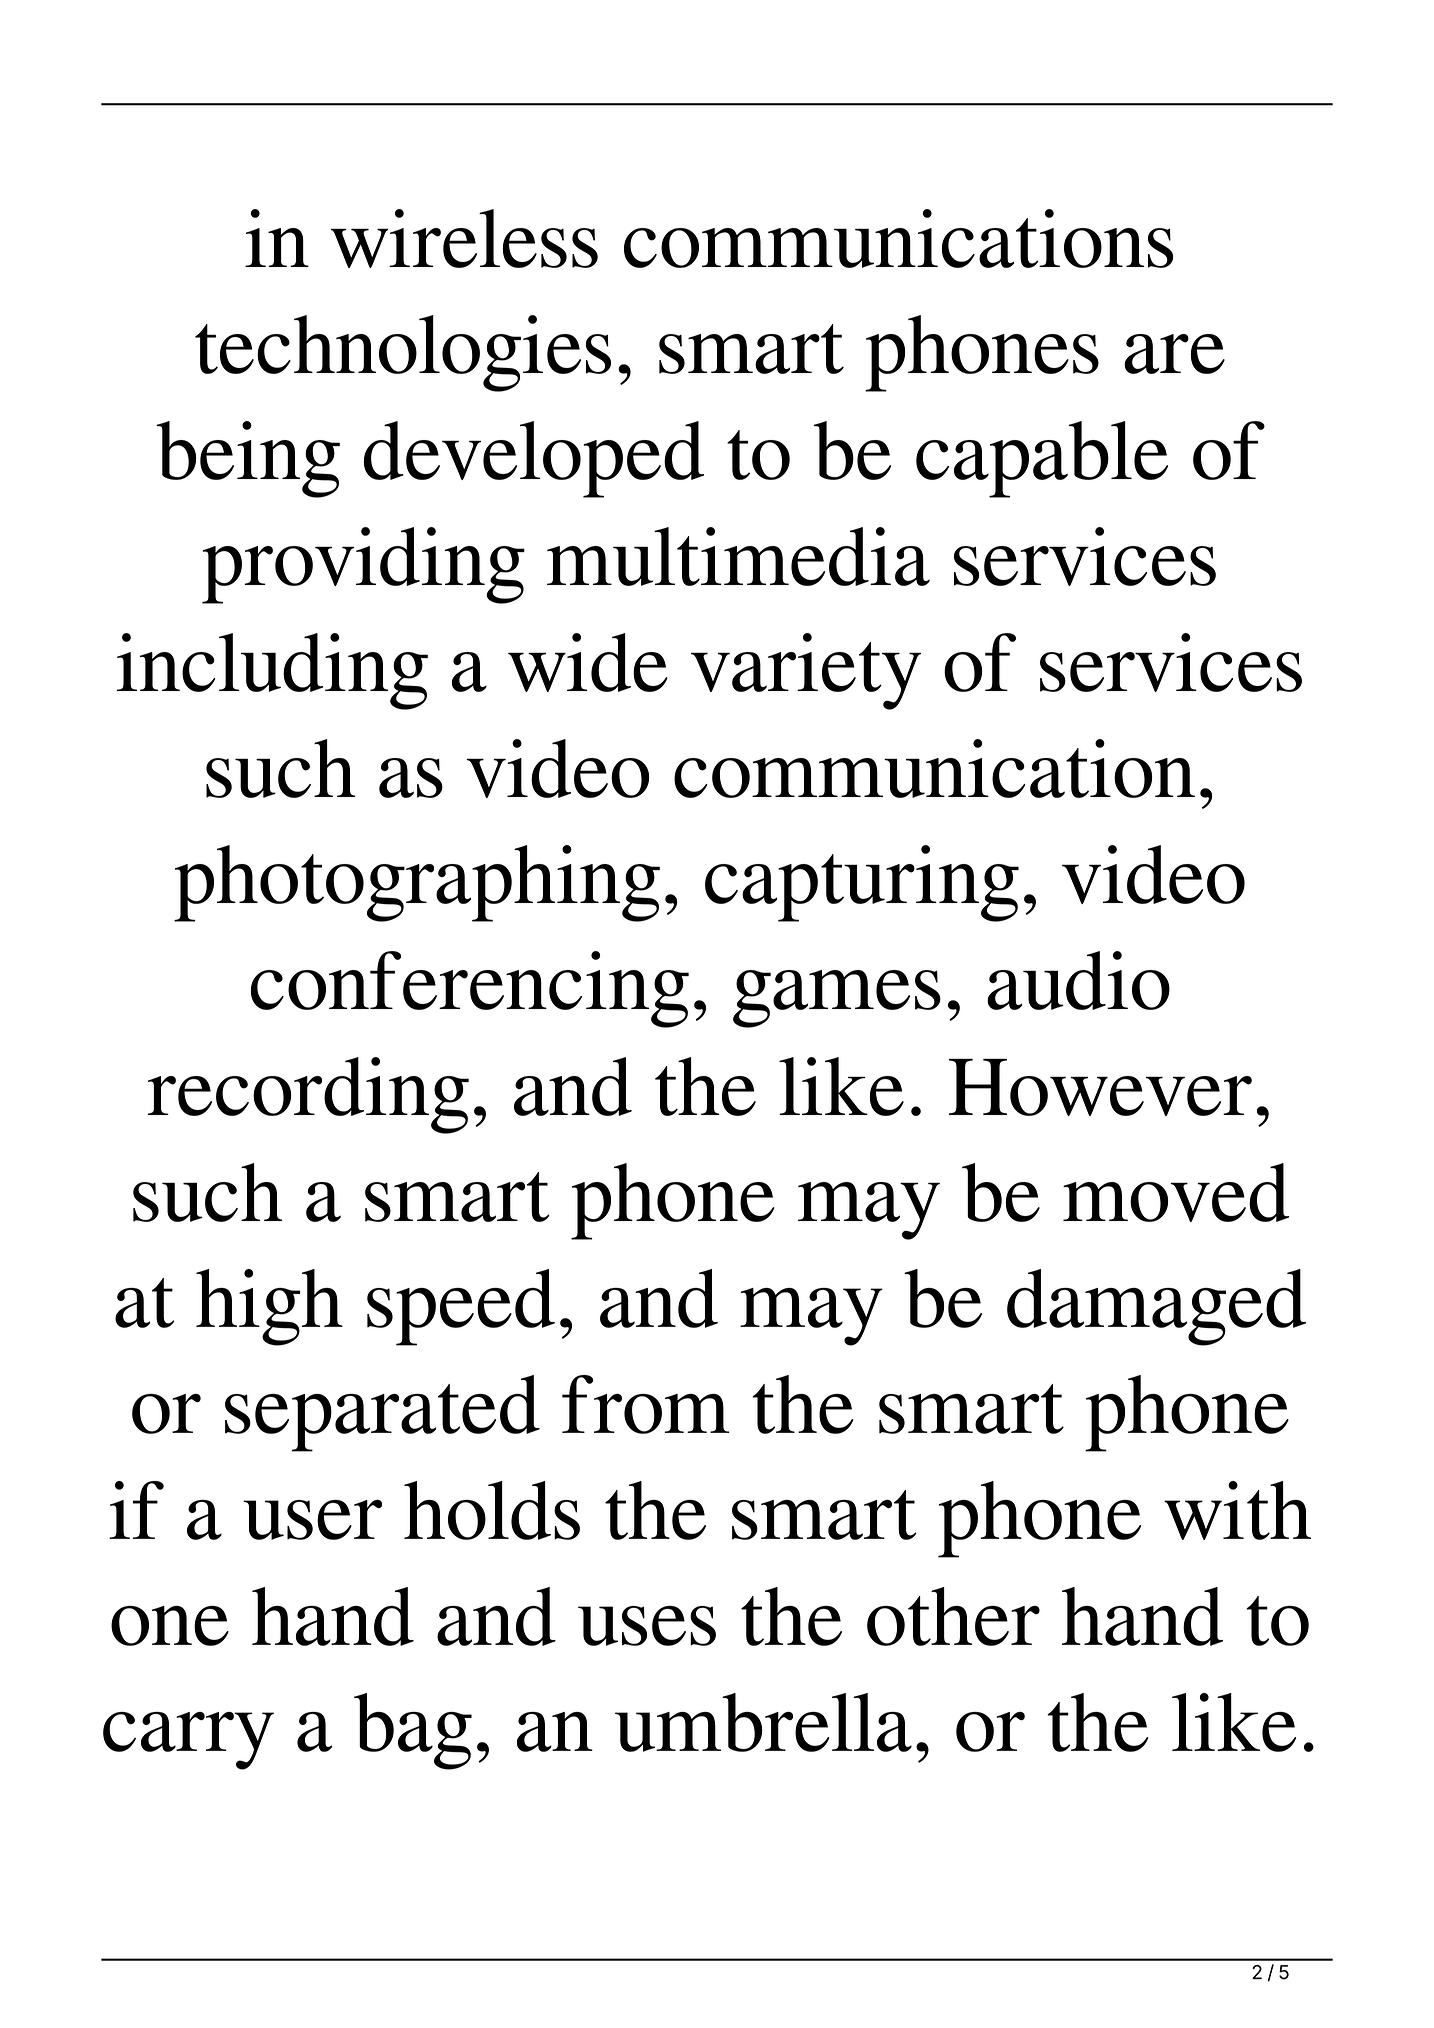 This document has height=2028, width=1434. What do you see at coordinates (403, 353) in the document?
I see `technologies` at bounding box center [403, 353].
